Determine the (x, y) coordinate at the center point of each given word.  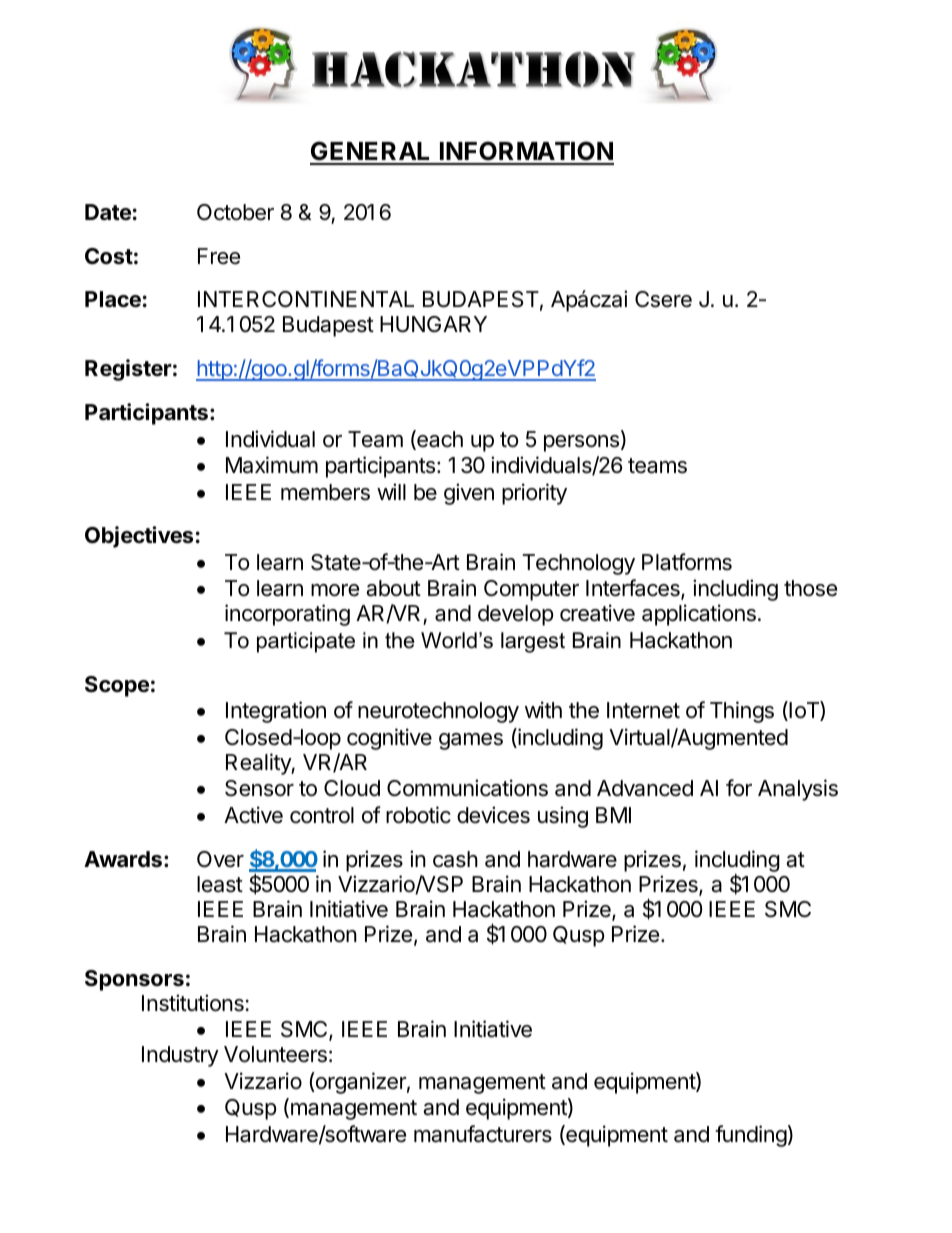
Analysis (798, 790)
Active (253, 815)
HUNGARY (433, 324)
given (469, 494)
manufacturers (483, 1134)
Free (219, 256)
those (810, 588)
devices (493, 815)
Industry (180, 1056)
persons (583, 443)
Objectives (139, 537)
